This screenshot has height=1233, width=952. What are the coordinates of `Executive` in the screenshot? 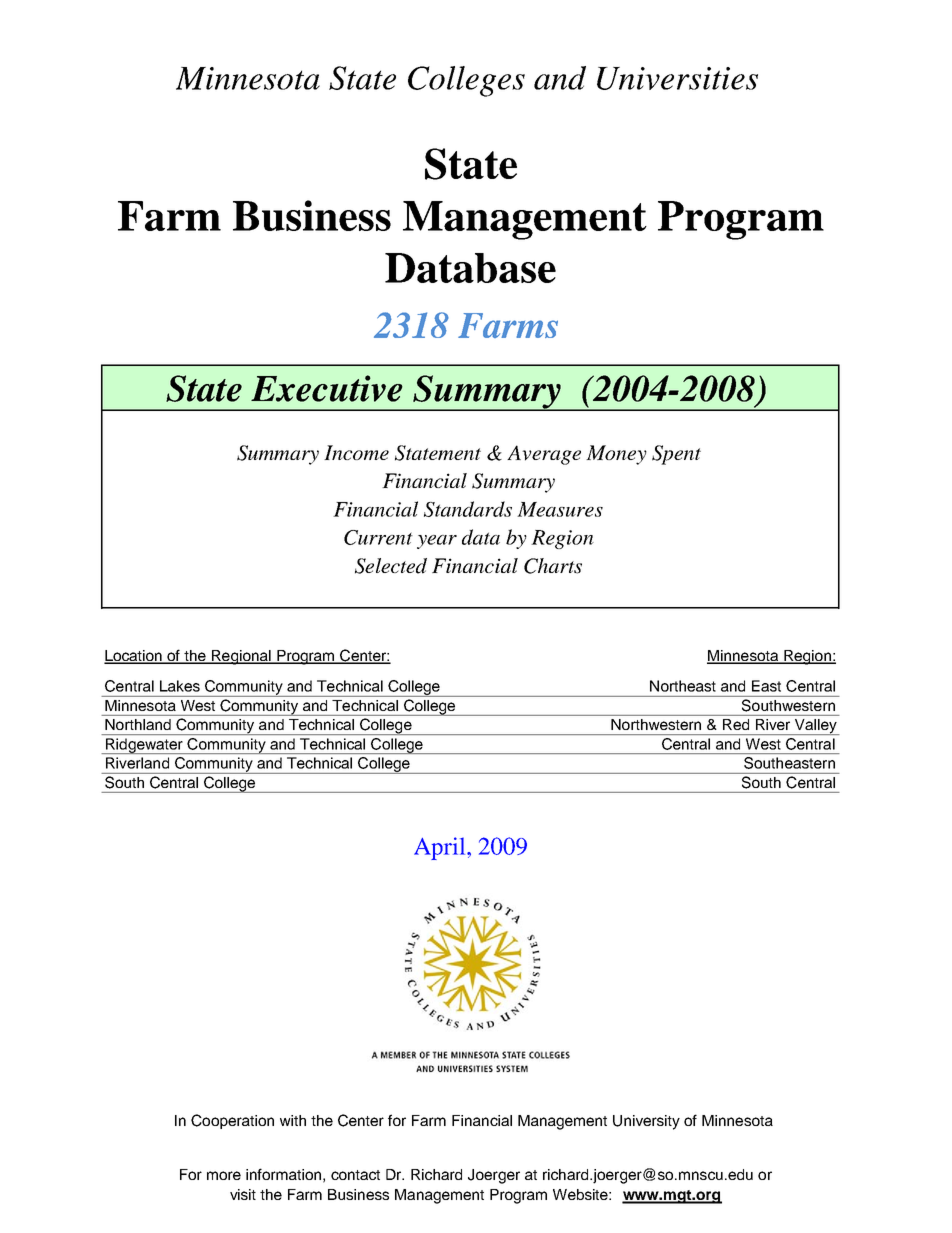 It's located at (327, 388).
